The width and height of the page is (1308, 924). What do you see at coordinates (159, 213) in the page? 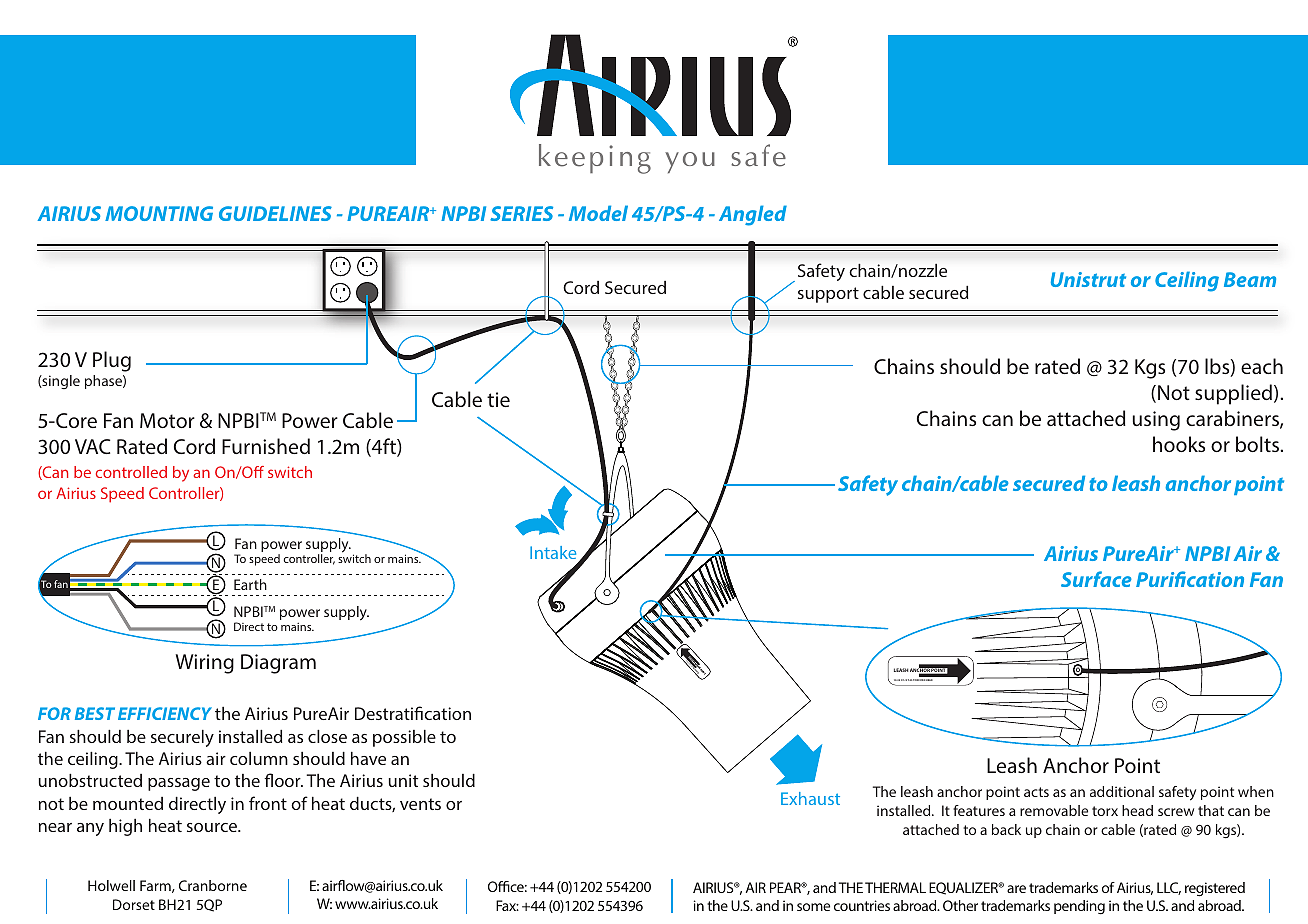
I see `MOUNTING` at bounding box center [159, 213].
